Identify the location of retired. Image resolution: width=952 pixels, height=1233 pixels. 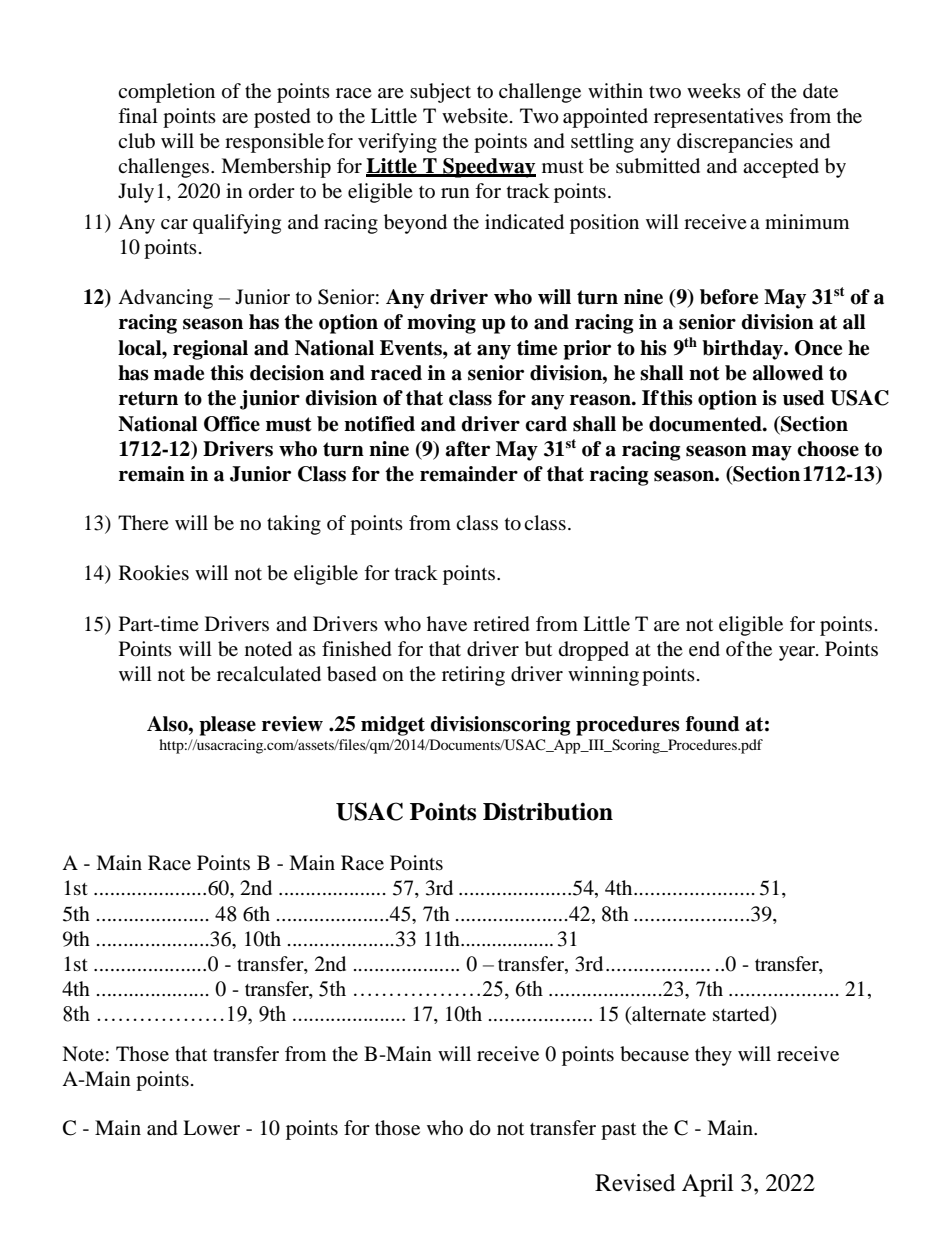
(501, 624).
